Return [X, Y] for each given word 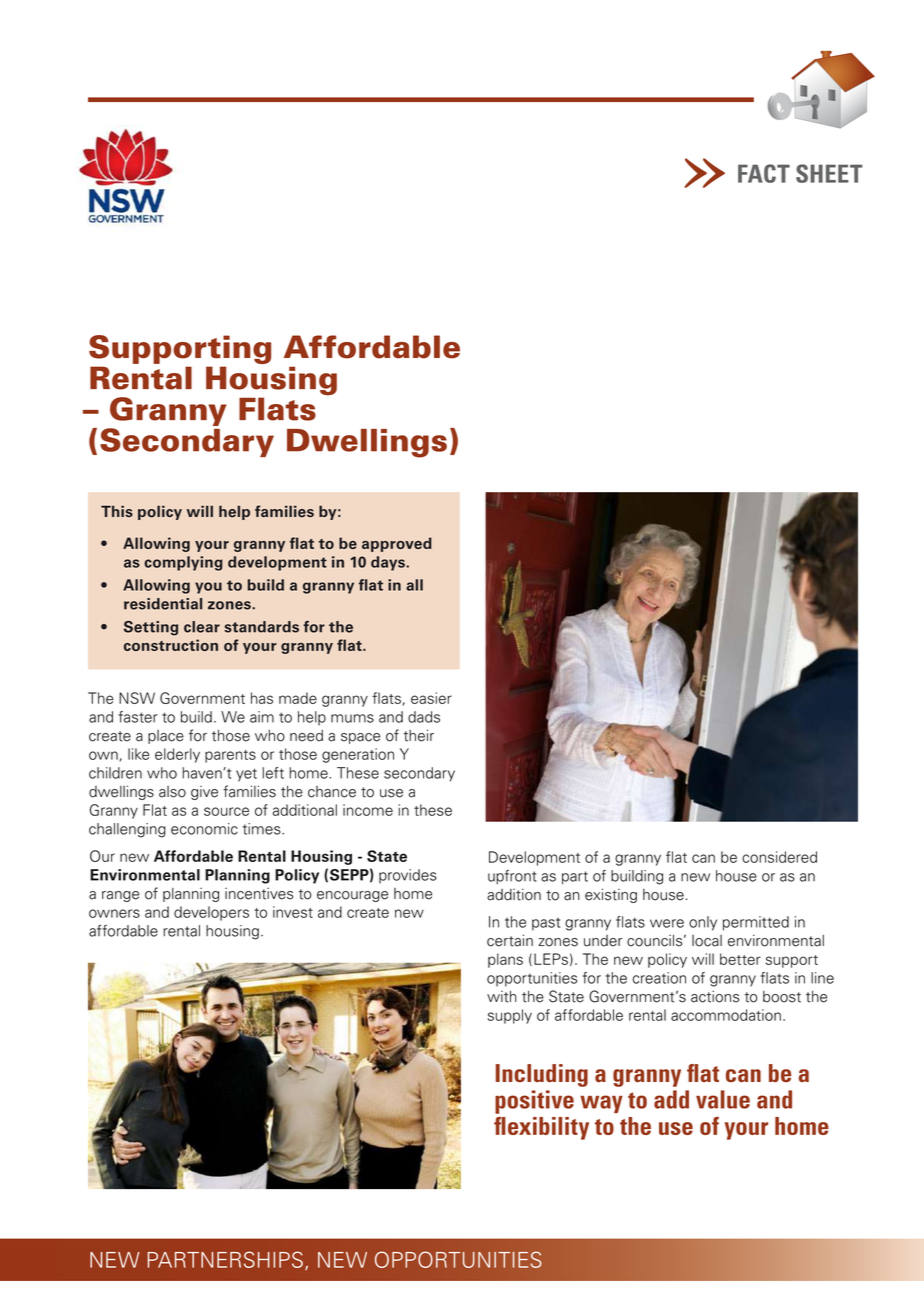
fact [764, 173]
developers [211, 913]
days [389, 563]
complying [183, 563]
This [117, 511]
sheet [829, 173]
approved [397, 544]
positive [534, 1102]
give [204, 793]
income [368, 810]
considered [779, 857]
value [723, 1099]
